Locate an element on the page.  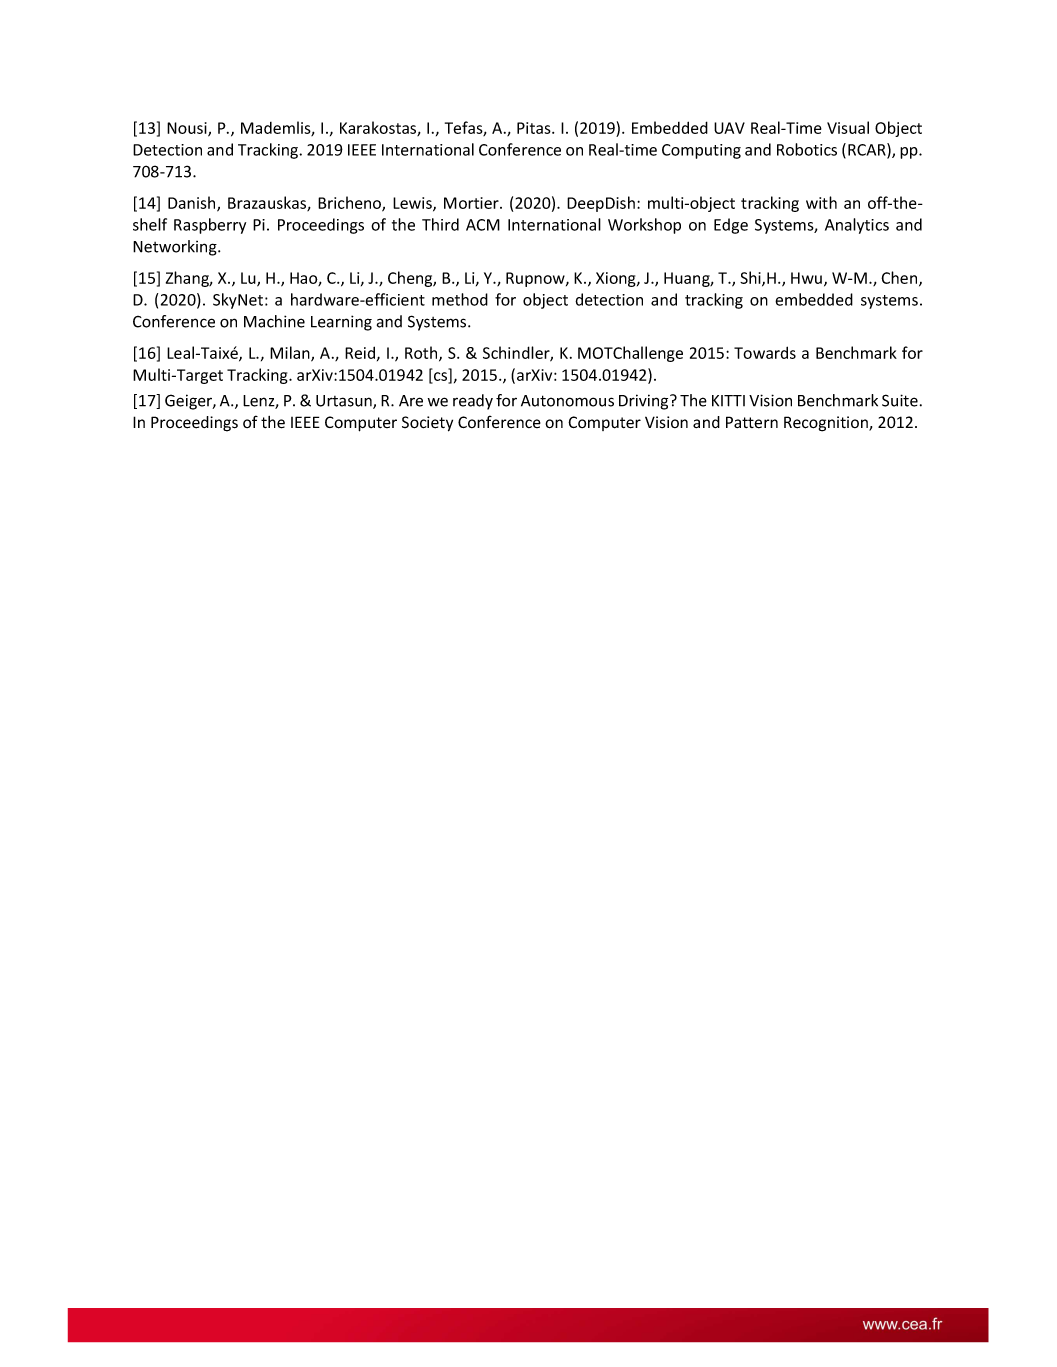
Recognition is located at coordinates (827, 424).
